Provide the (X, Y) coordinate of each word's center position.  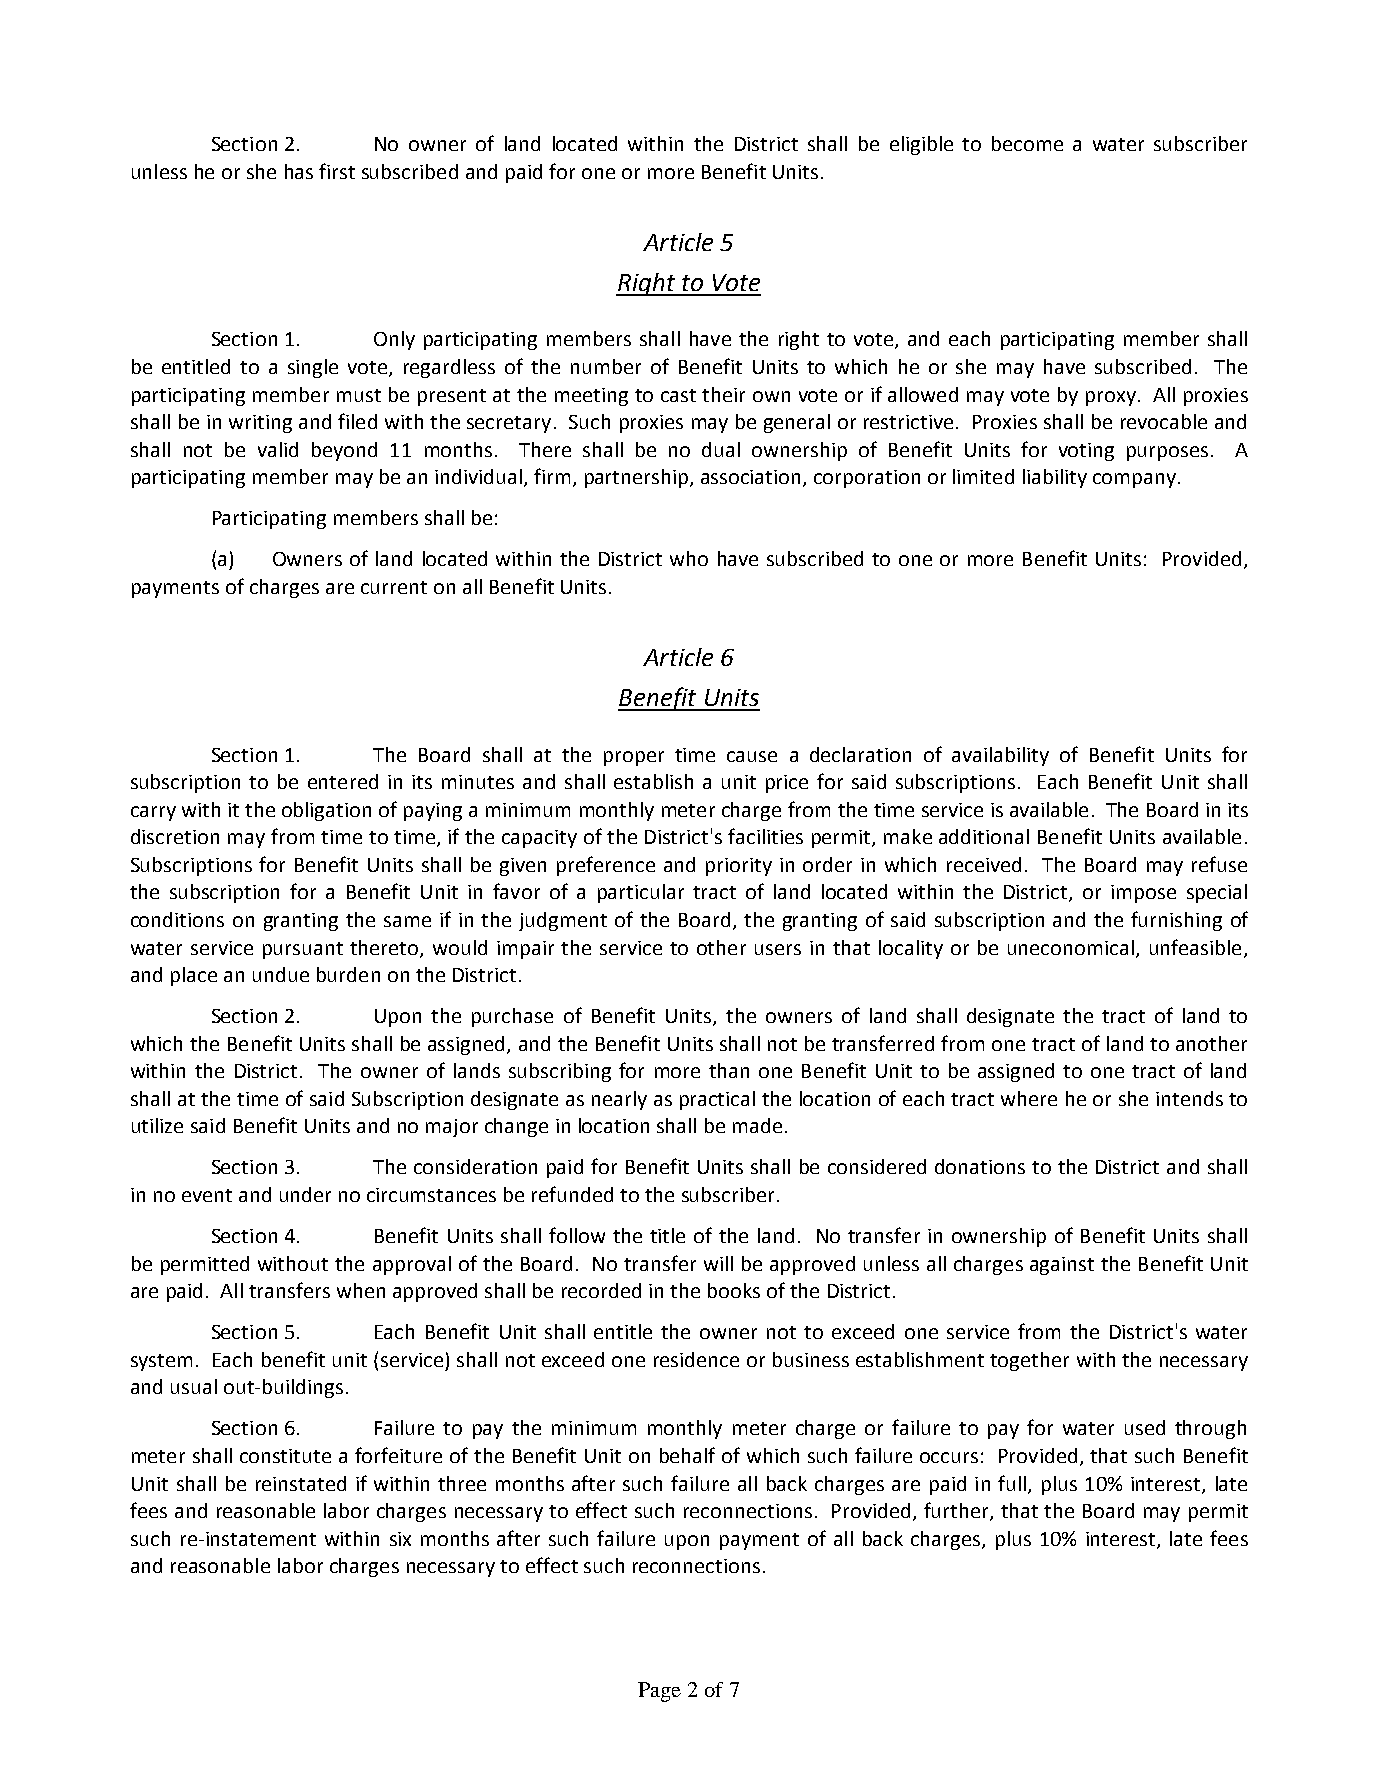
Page (659, 1692)
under (305, 1194)
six (400, 1539)
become (1027, 143)
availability (1000, 756)
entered (343, 781)
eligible (921, 145)
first (337, 171)
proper (634, 758)
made (757, 1125)
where (1029, 1098)
